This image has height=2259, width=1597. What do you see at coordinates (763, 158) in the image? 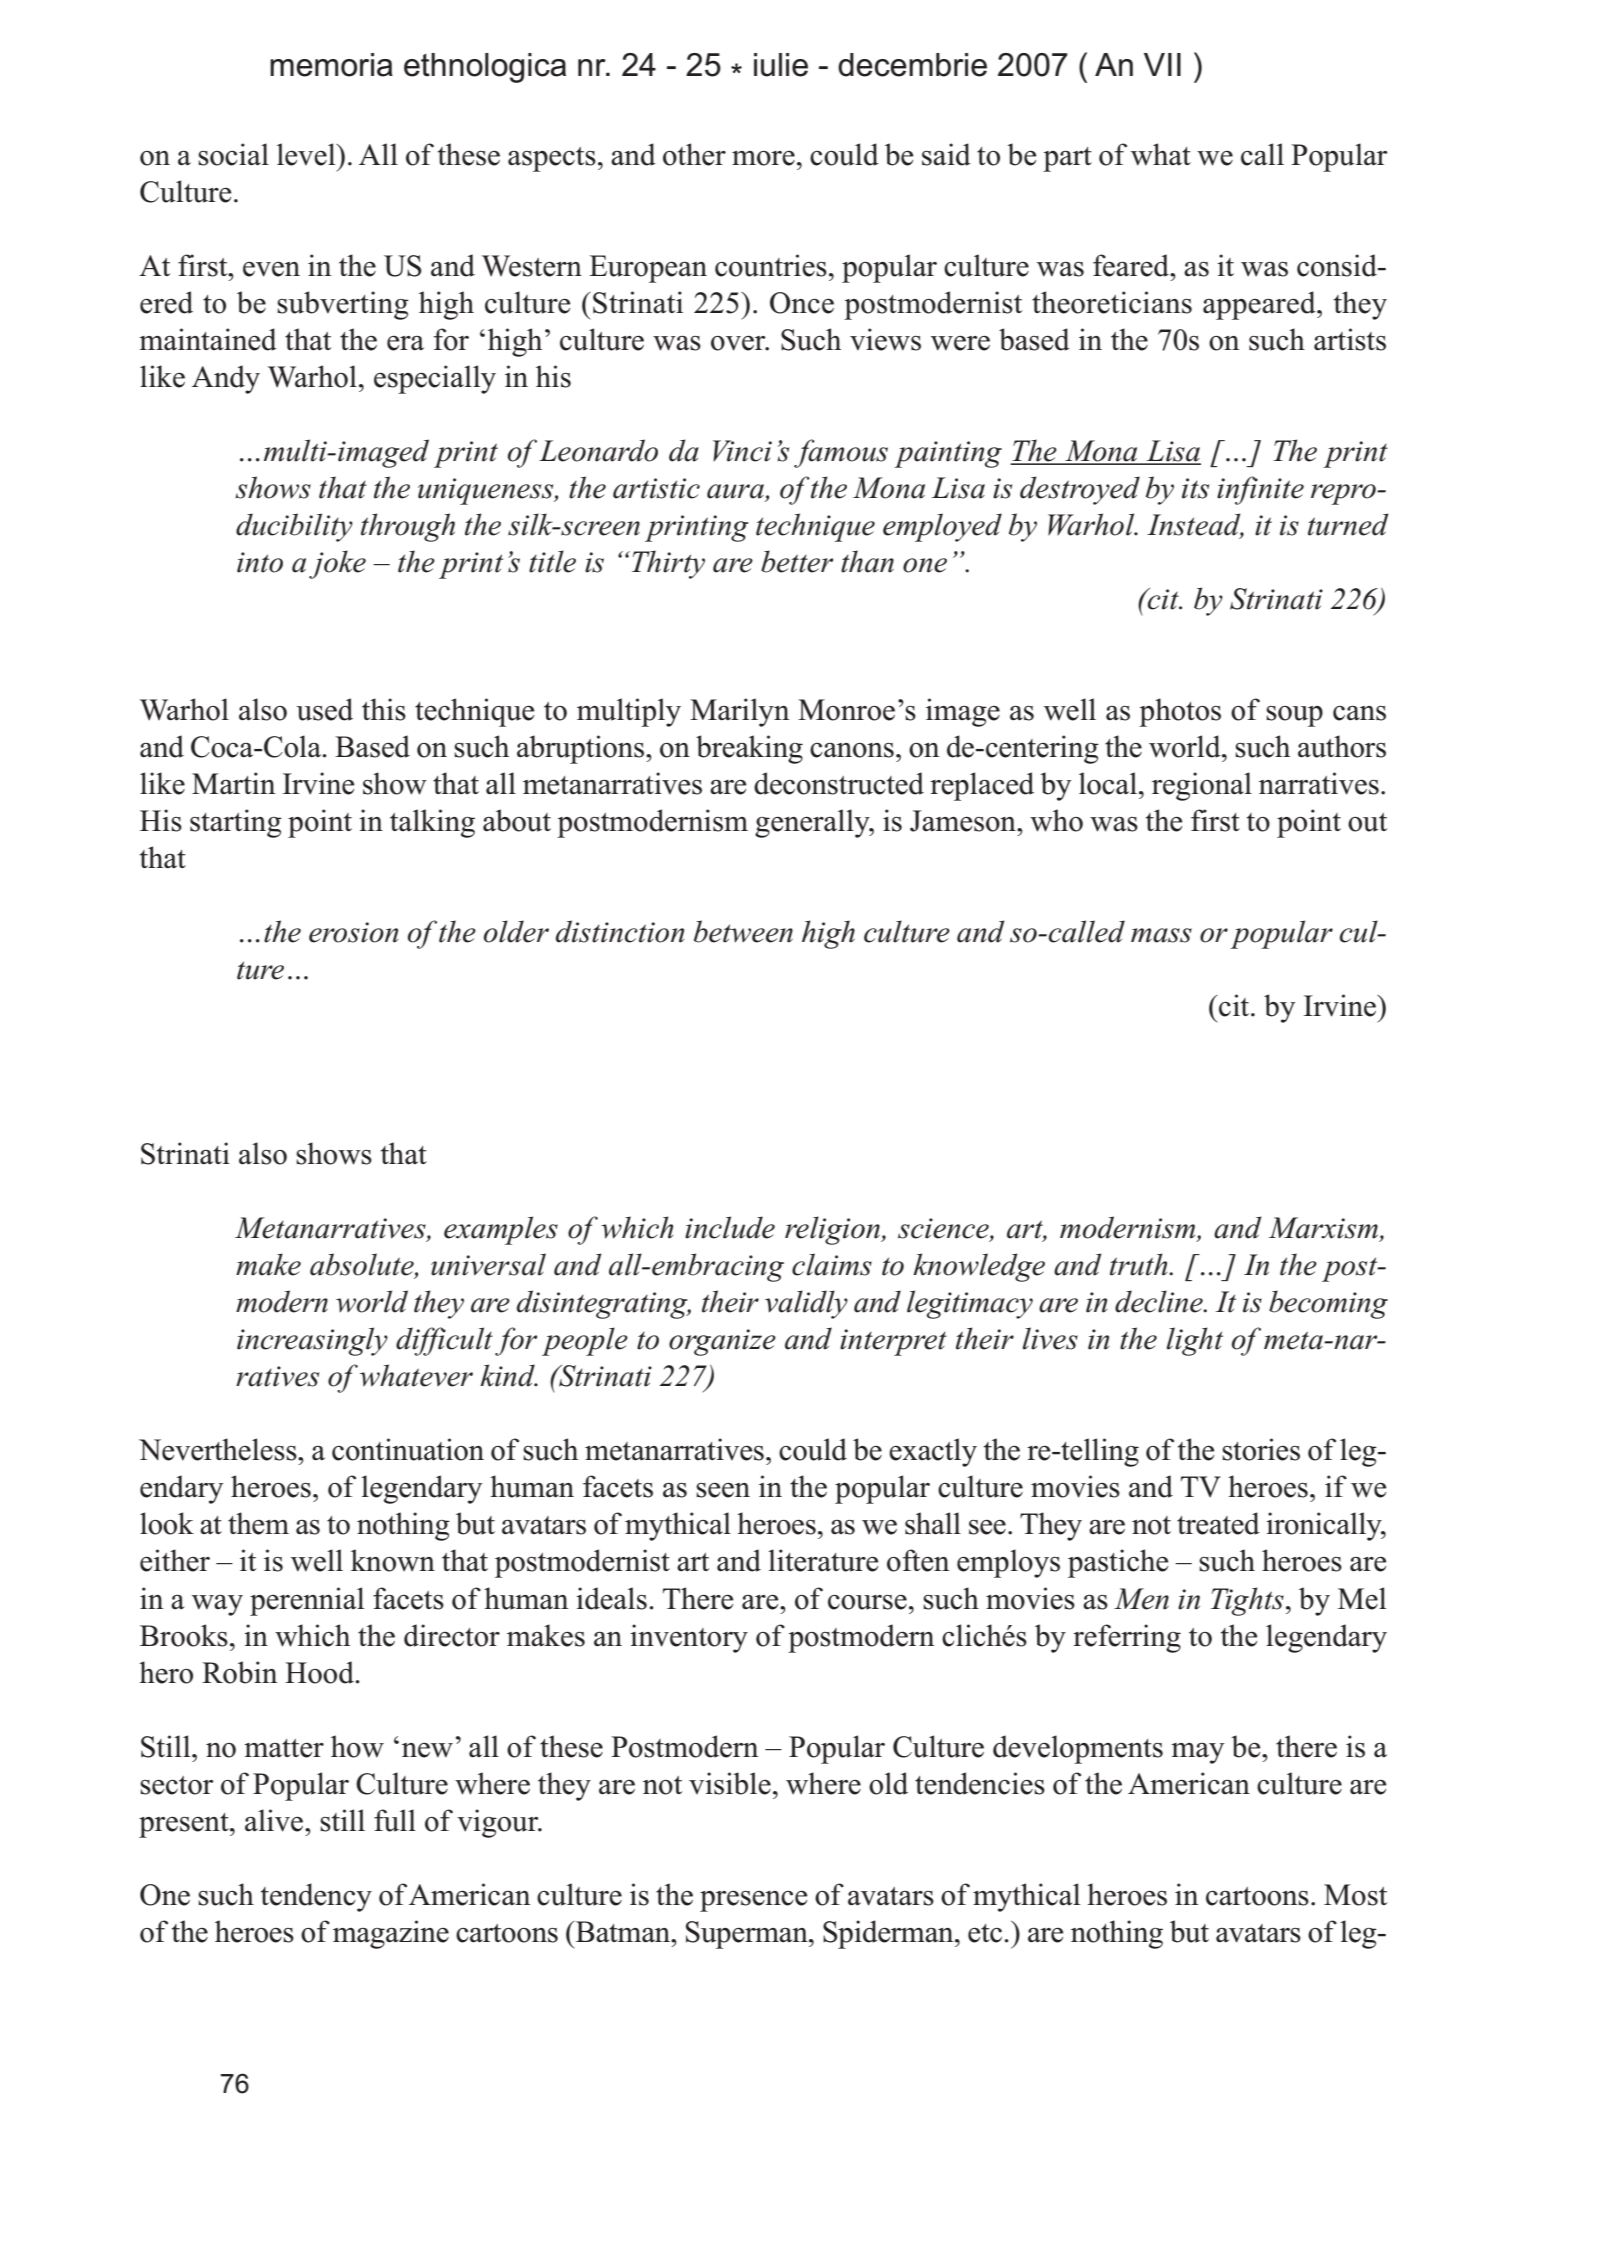
I see `more` at bounding box center [763, 158].
